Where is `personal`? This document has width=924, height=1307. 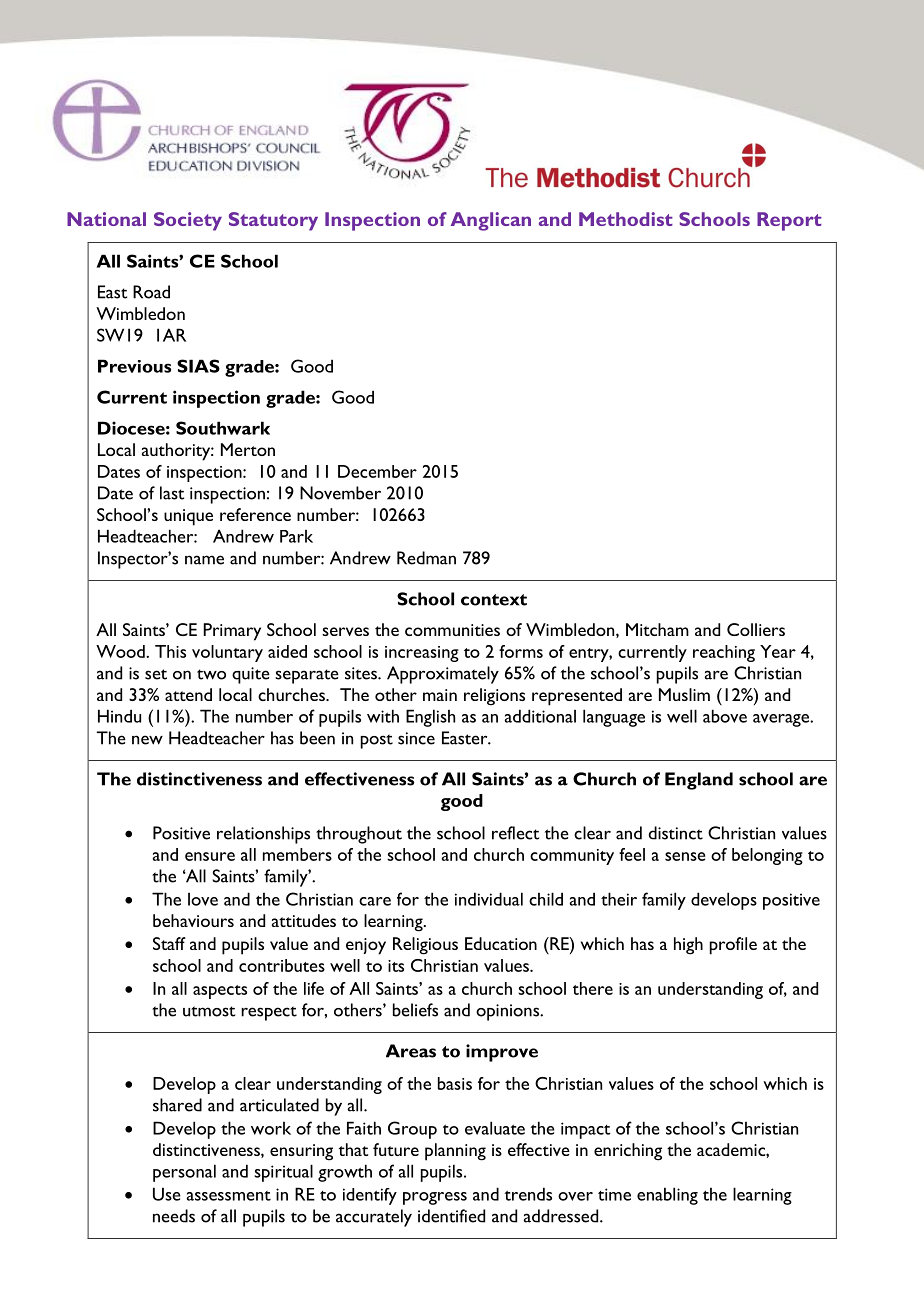 personal is located at coordinates (184, 1173).
